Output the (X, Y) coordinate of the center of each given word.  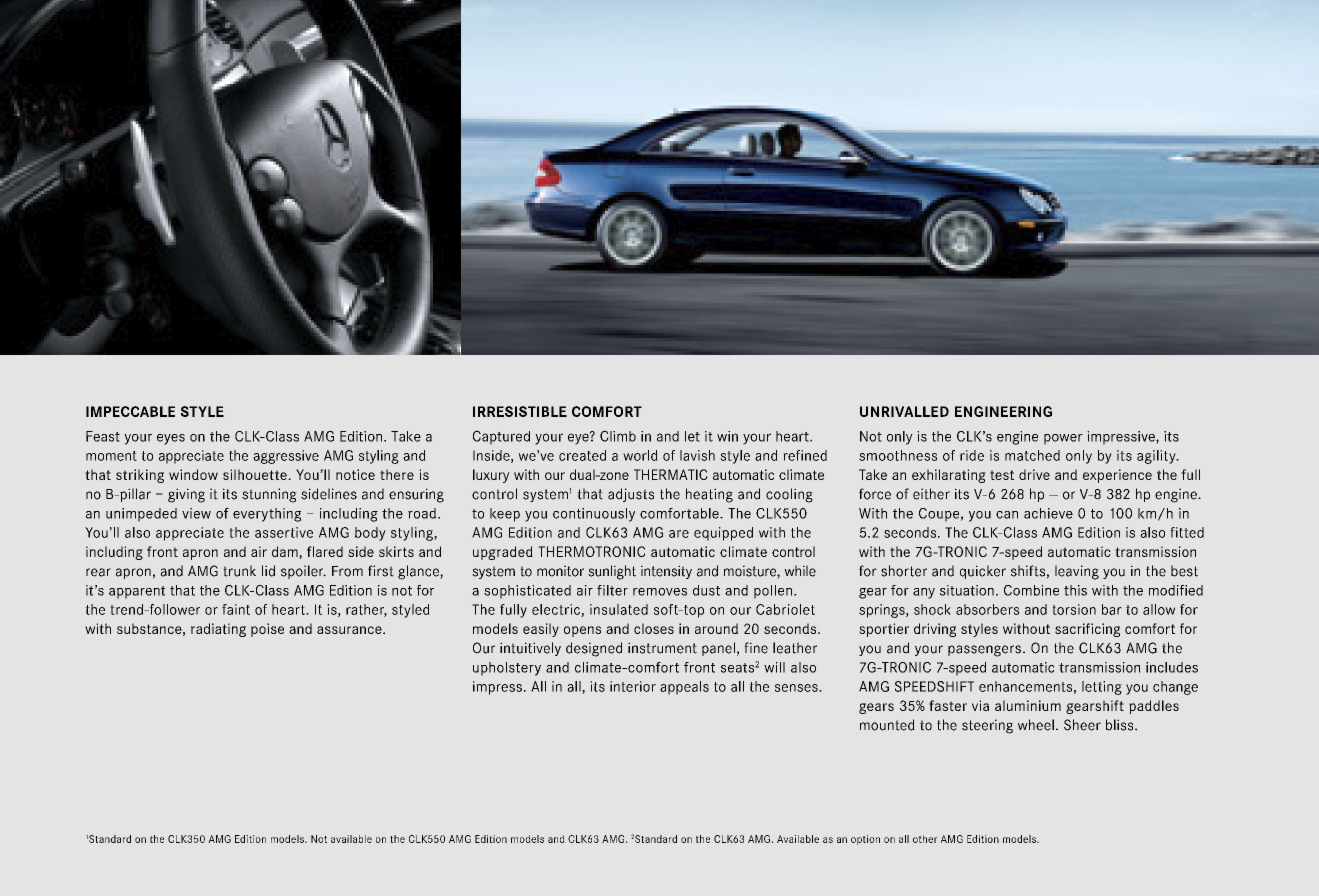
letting (1102, 688)
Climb (618, 436)
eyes (171, 439)
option (865, 840)
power (1063, 439)
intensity (666, 572)
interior (633, 686)
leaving (1077, 572)
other (925, 839)
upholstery (507, 669)
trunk (239, 571)
